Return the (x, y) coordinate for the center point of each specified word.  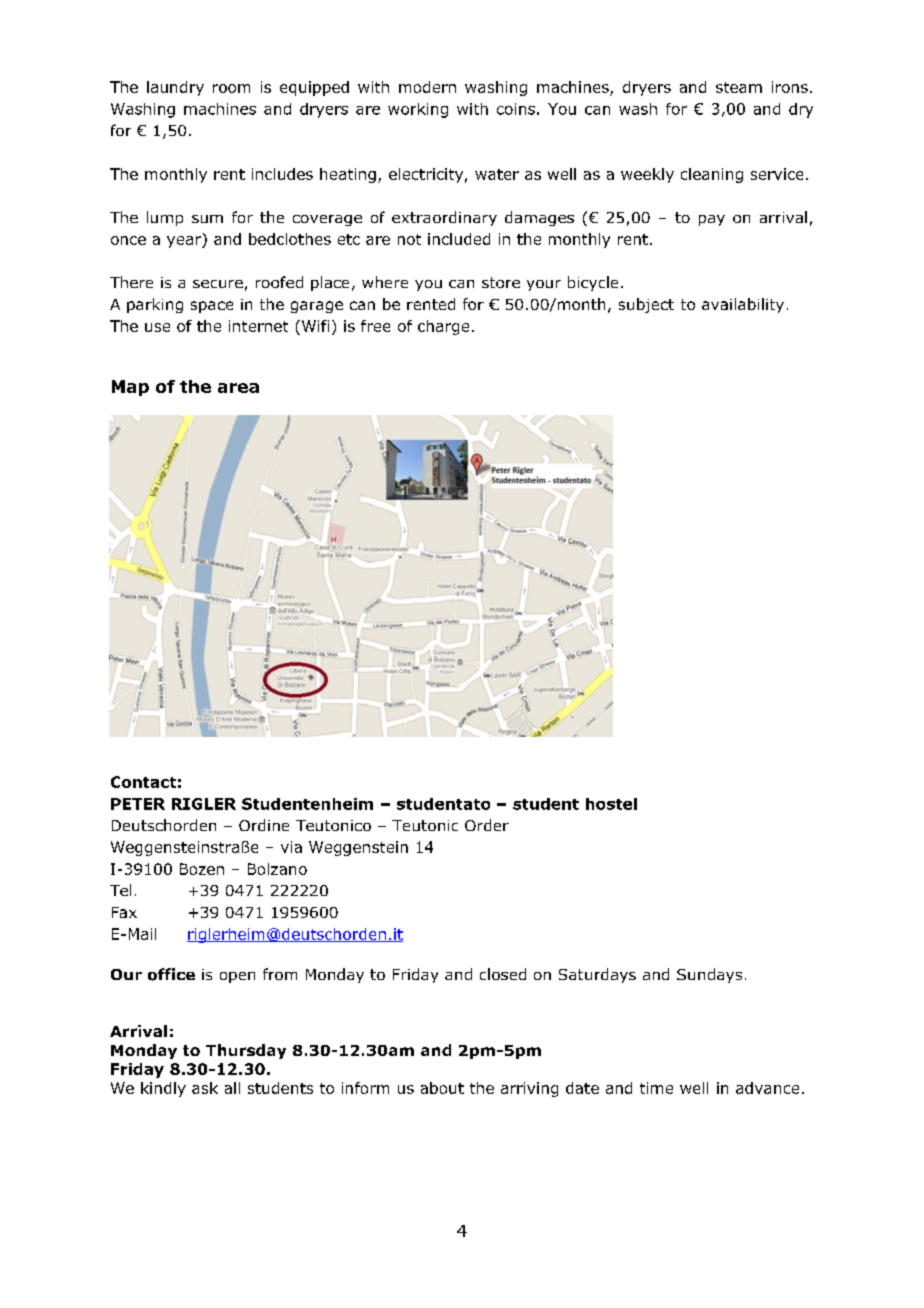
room (231, 88)
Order (487, 825)
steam (739, 87)
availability (743, 305)
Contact (143, 782)
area (238, 388)
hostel (611, 804)
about (442, 1088)
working (418, 110)
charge (443, 327)
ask (205, 1088)
